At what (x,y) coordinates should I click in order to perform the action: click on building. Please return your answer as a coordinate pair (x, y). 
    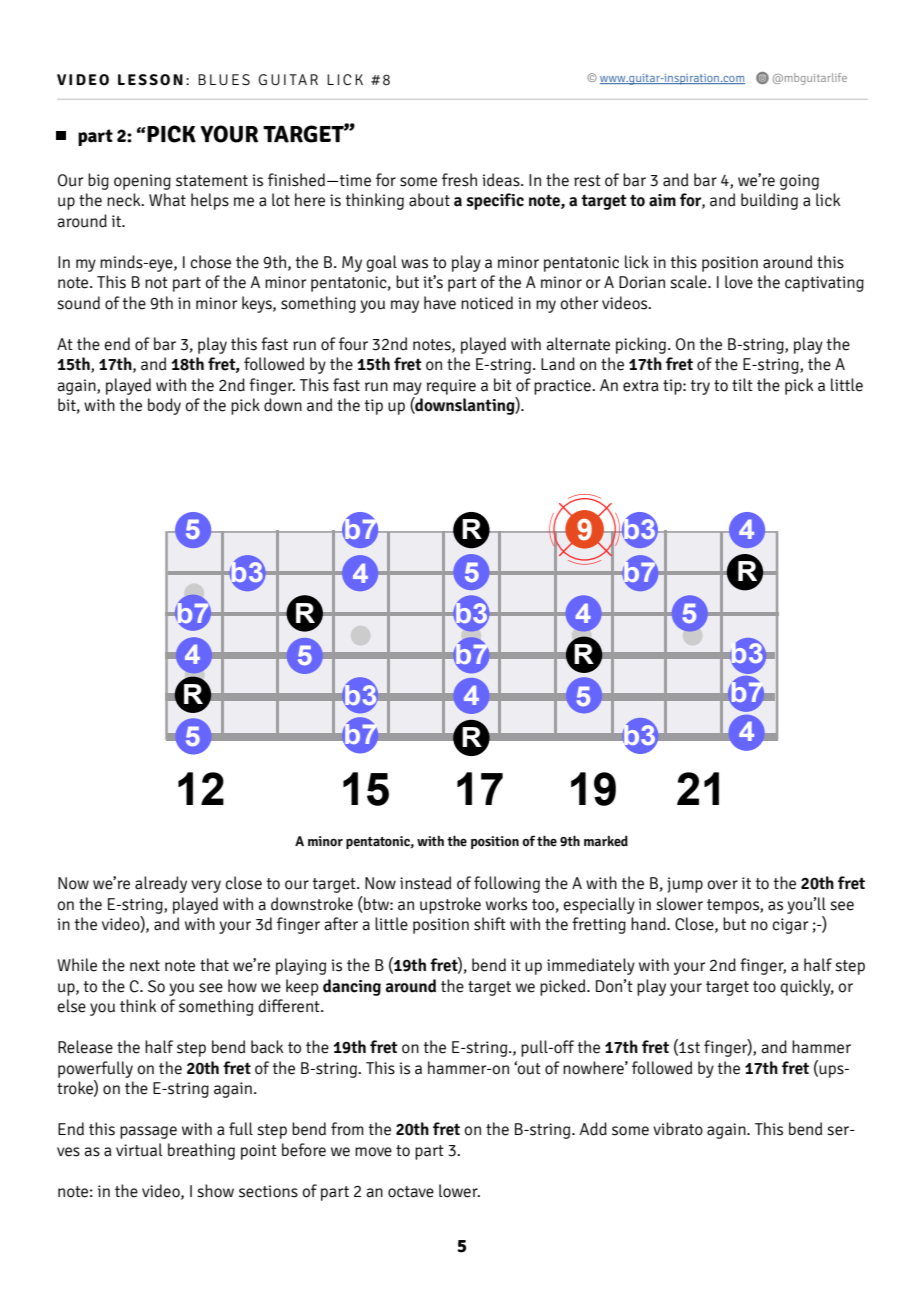
    Looking at the image, I should click on (769, 201).
